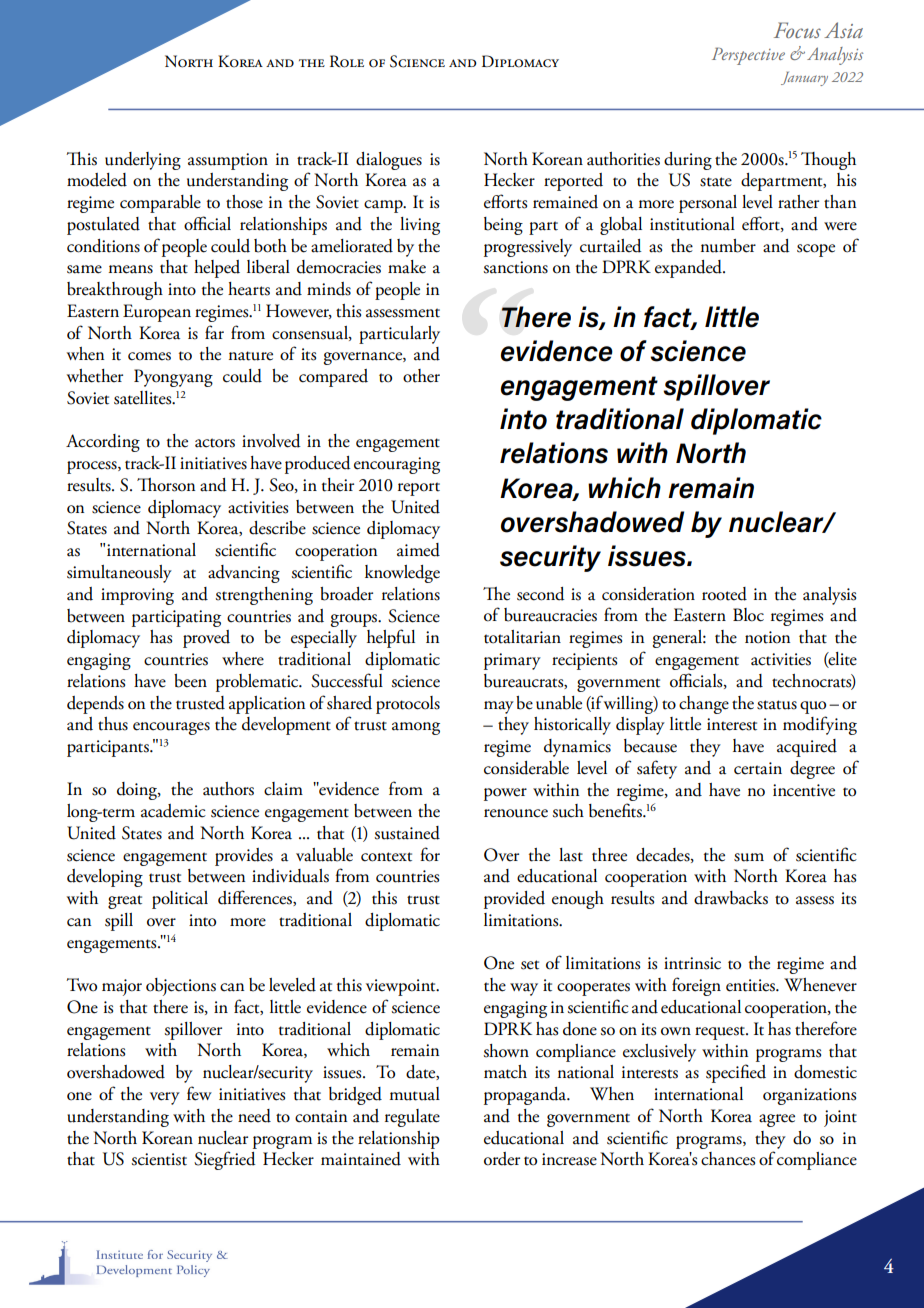  What do you see at coordinates (777, 1120) in the screenshot?
I see `agree` at bounding box center [777, 1120].
